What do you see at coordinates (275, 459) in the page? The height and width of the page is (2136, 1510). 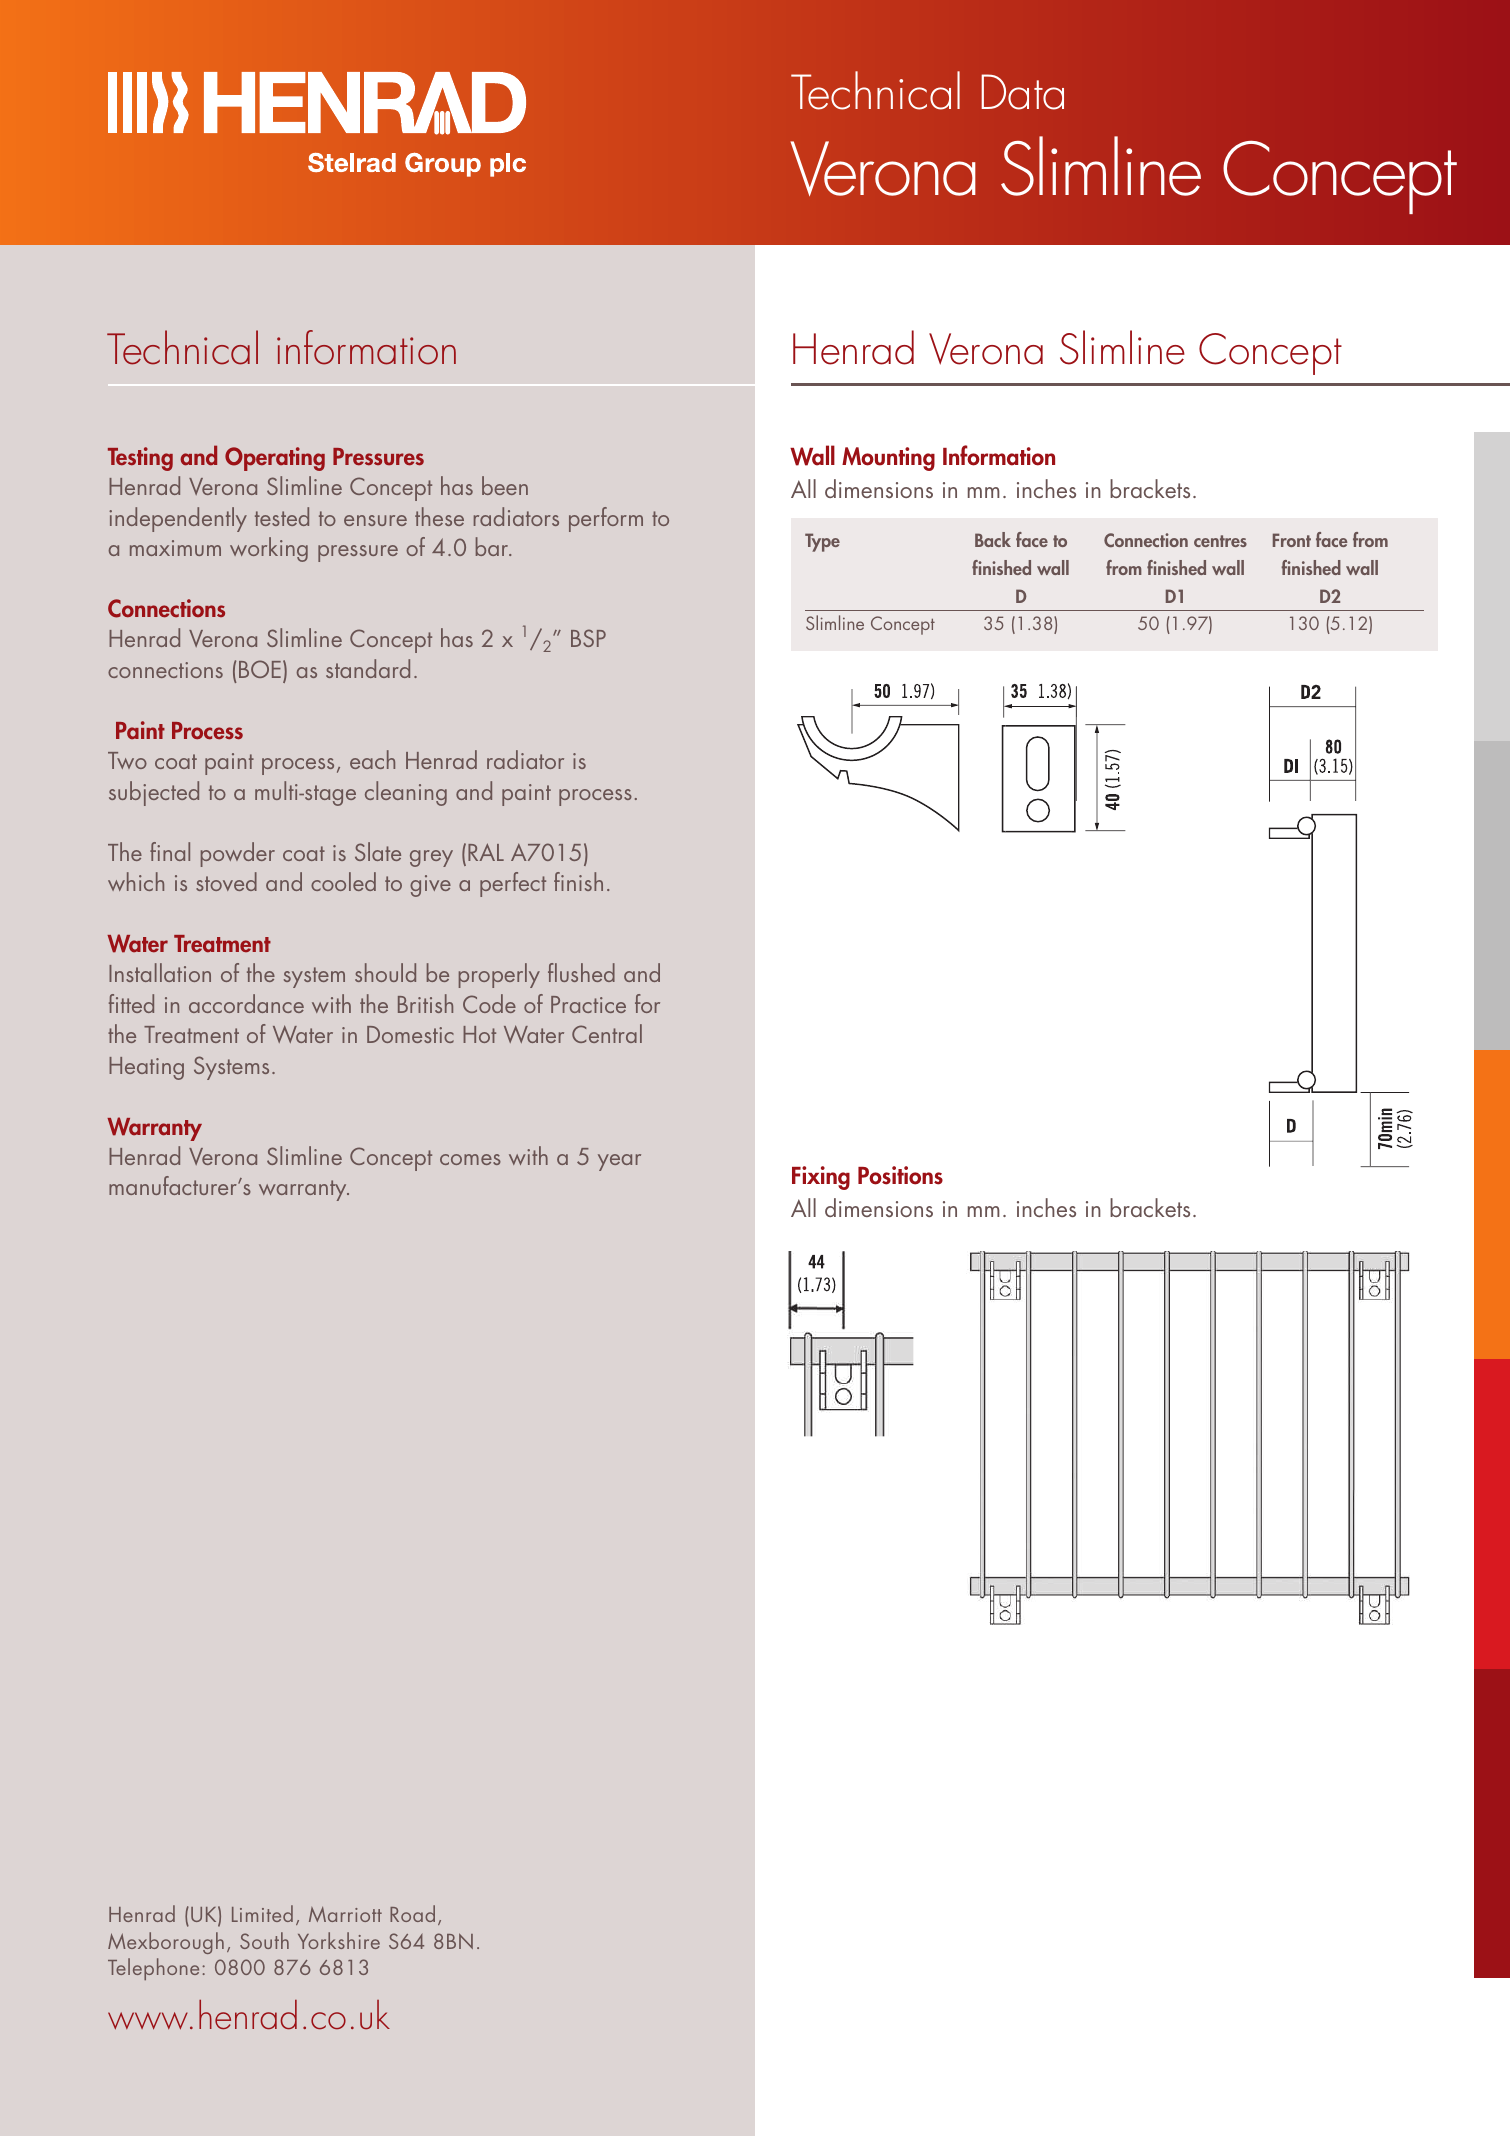 I see `Operating` at bounding box center [275, 459].
